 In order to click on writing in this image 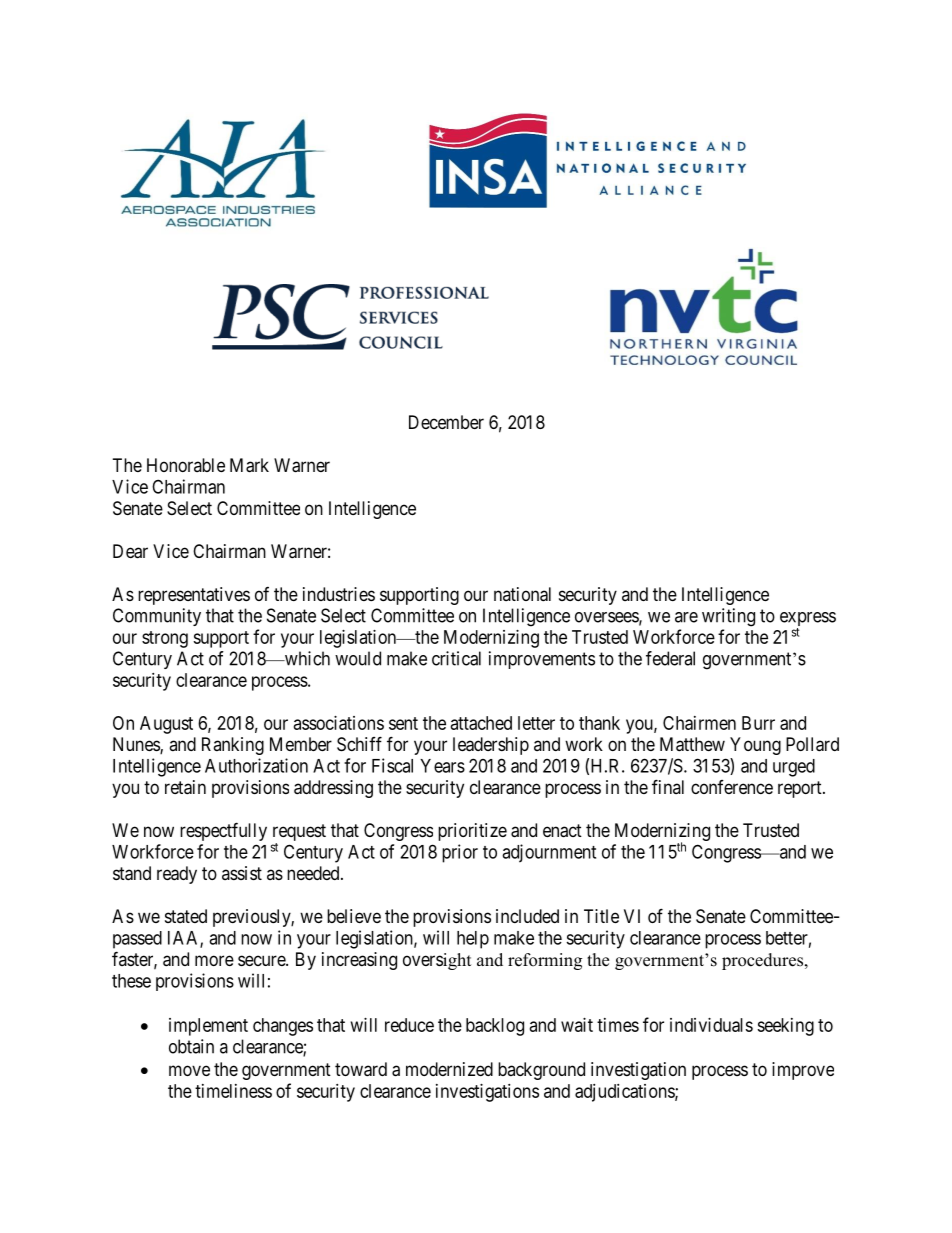, I will do `click(728, 617)`.
